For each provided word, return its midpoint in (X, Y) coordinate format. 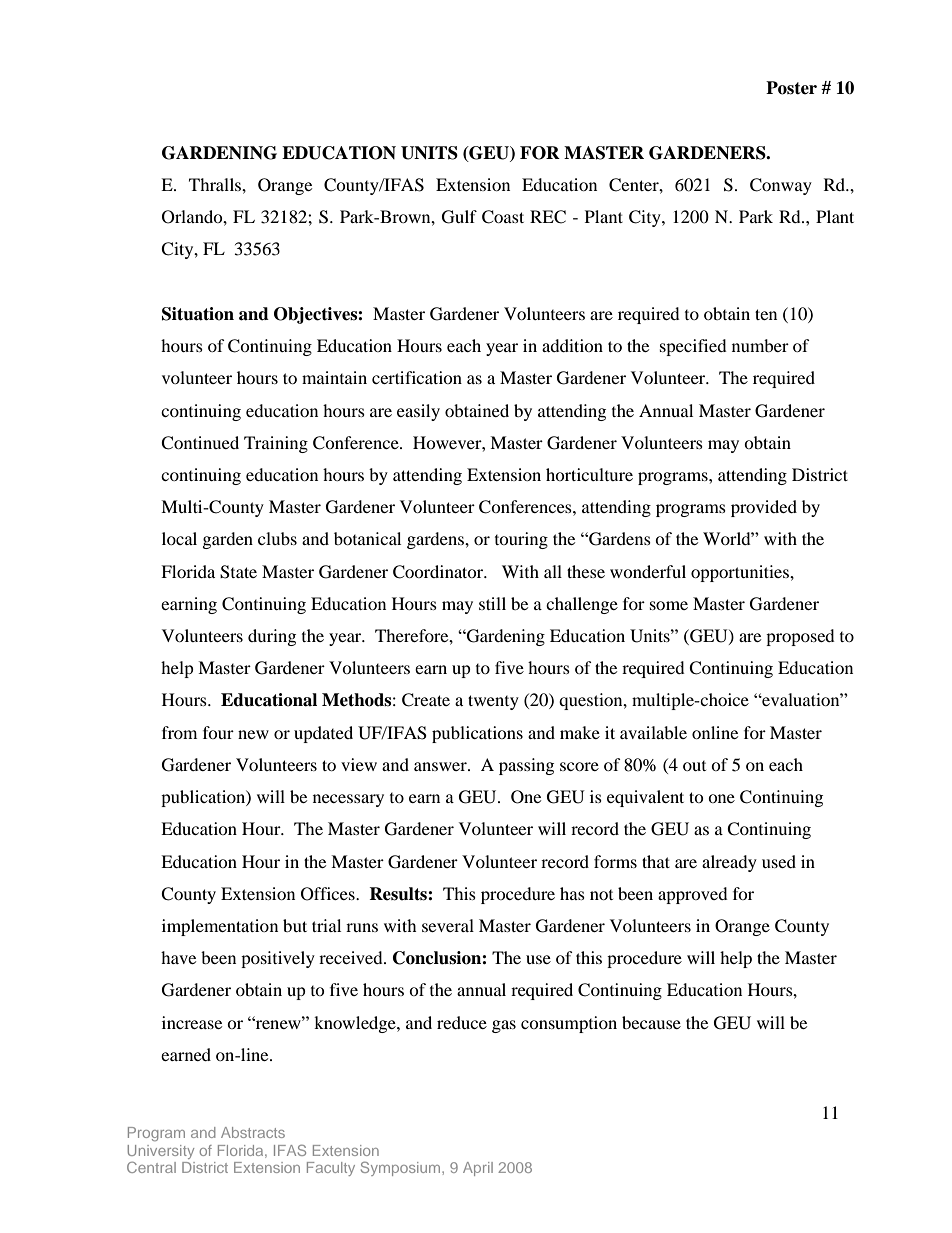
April (478, 1169)
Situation (198, 314)
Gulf (459, 217)
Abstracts (253, 1132)
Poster (791, 88)
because (651, 1022)
